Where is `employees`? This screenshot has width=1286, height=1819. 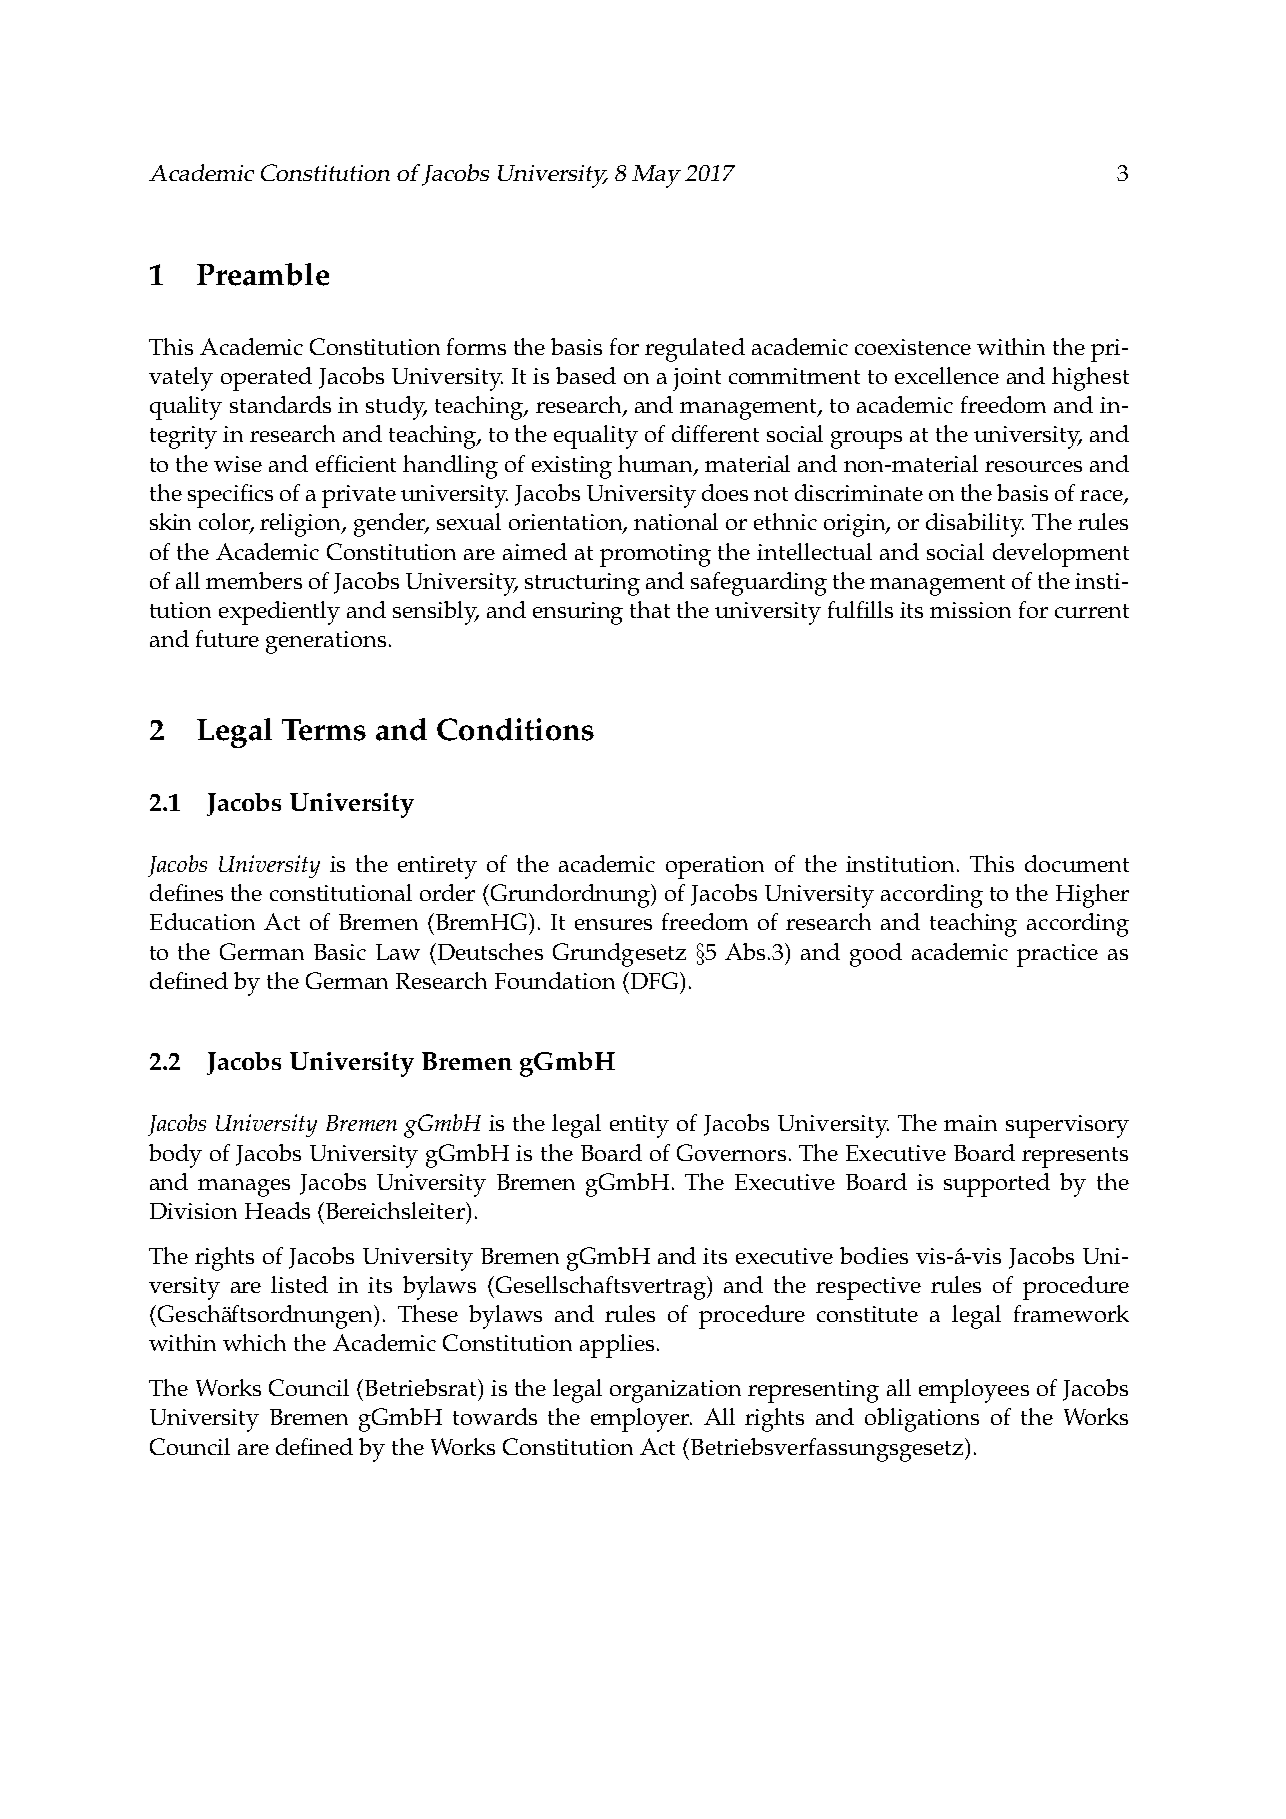
employees is located at coordinates (974, 1391).
